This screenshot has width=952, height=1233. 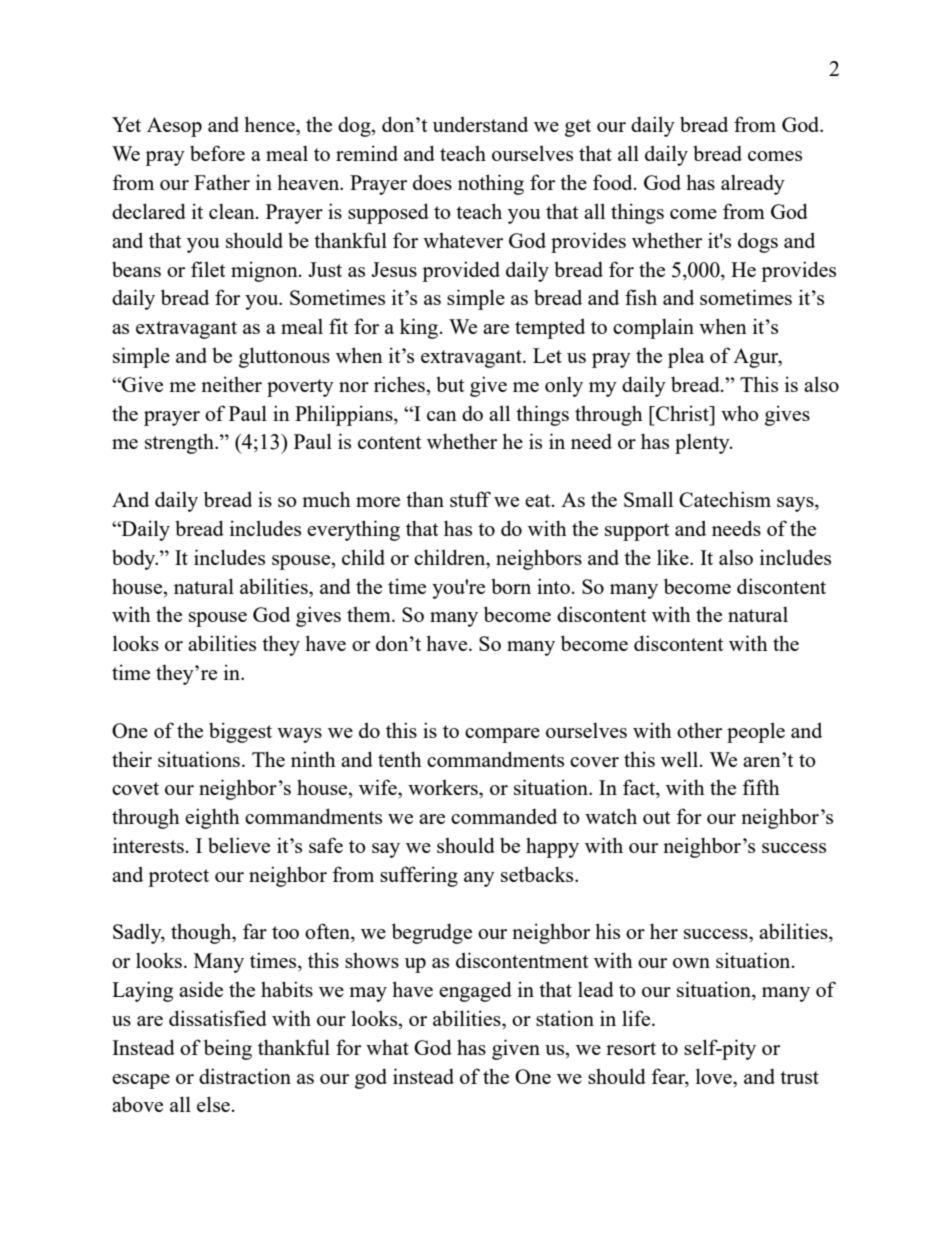 I want to click on strength, so click(x=181, y=444).
